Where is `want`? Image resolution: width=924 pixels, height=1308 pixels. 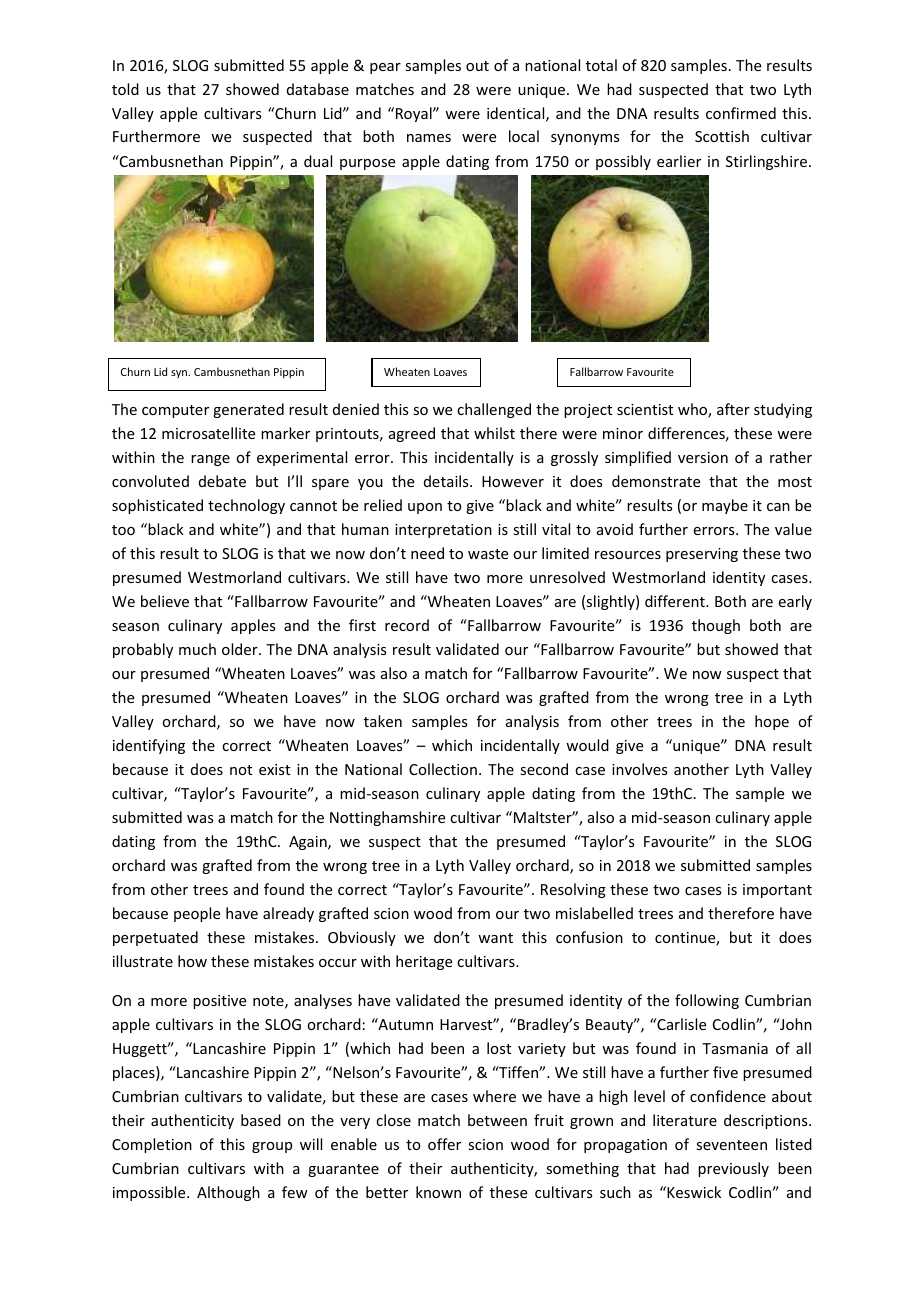 want is located at coordinates (495, 938).
